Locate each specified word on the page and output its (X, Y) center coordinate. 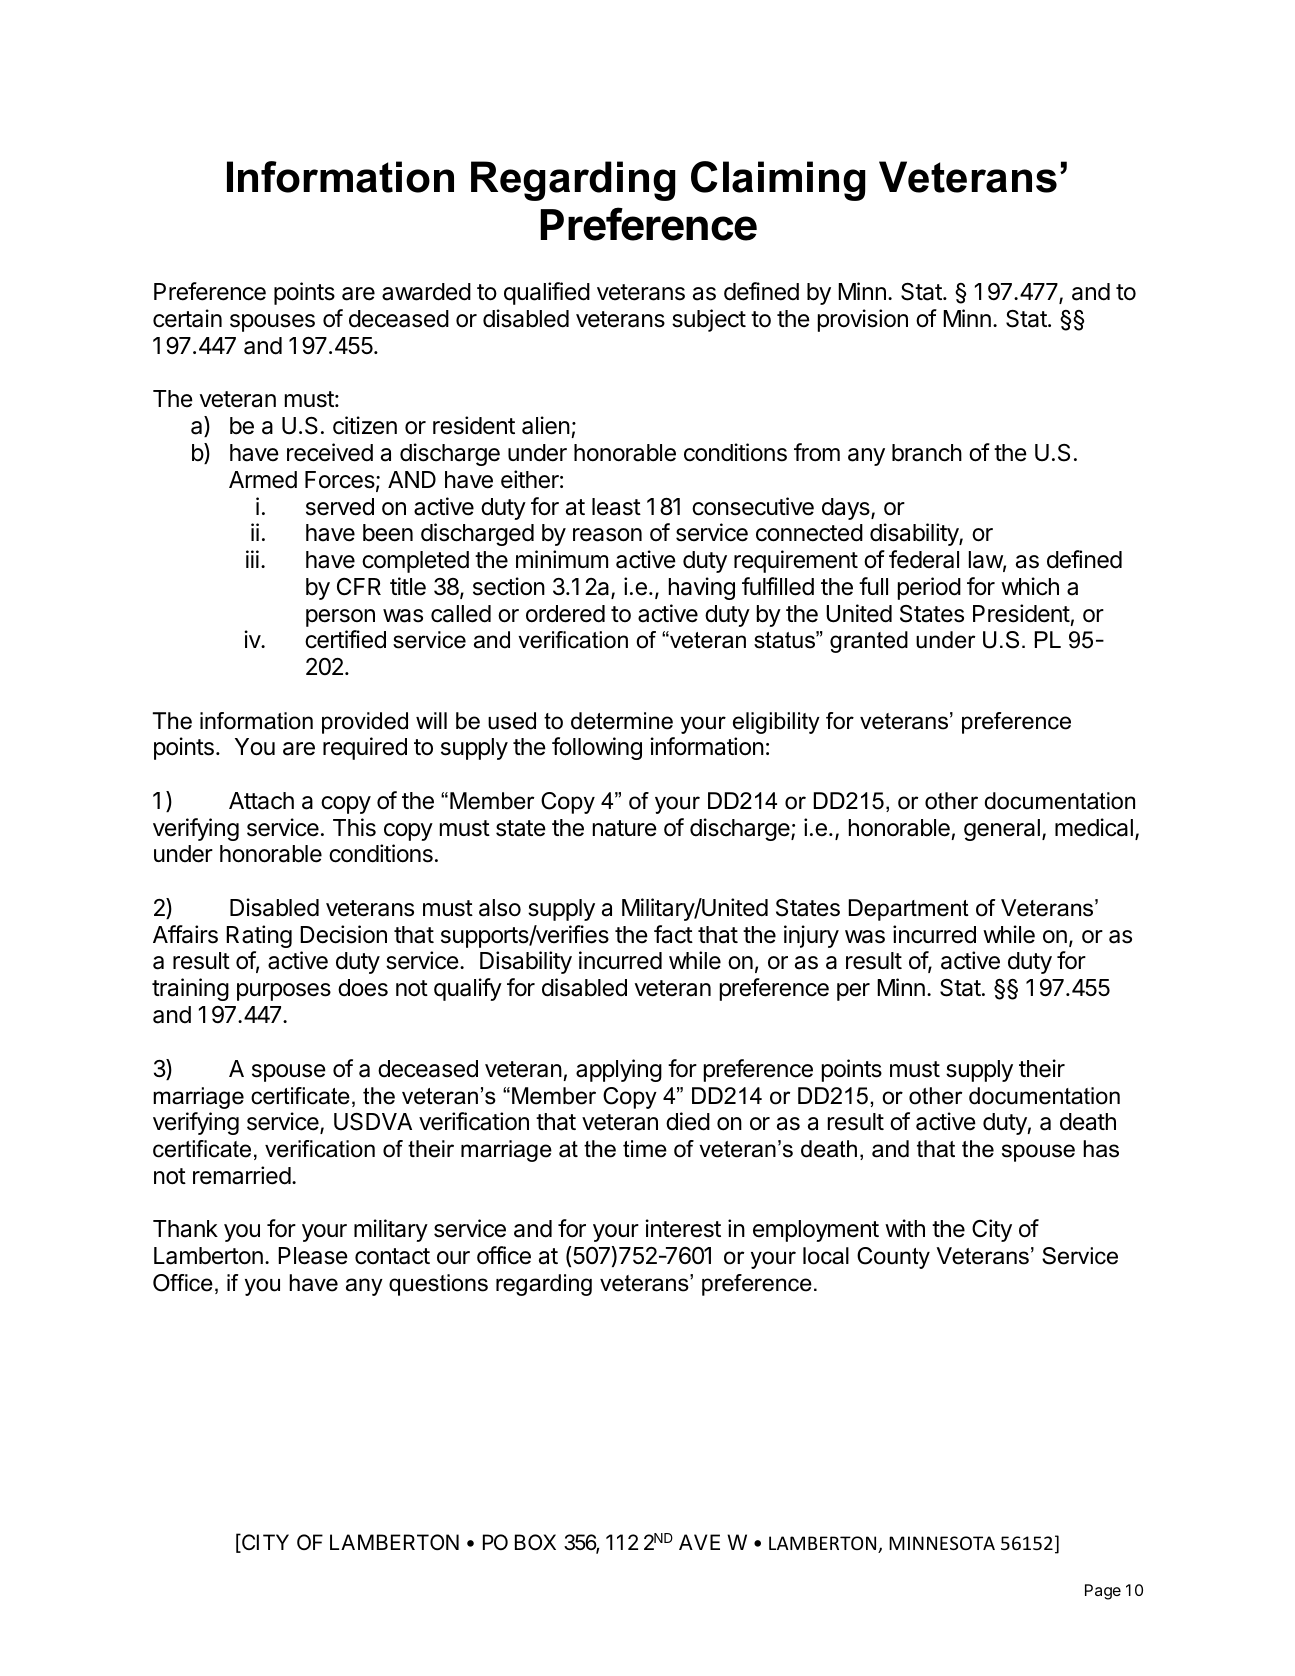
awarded (426, 292)
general (1002, 830)
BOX (535, 1542)
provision (863, 320)
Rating (259, 936)
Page (1103, 1592)
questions (438, 1285)
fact (673, 934)
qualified (547, 293)
